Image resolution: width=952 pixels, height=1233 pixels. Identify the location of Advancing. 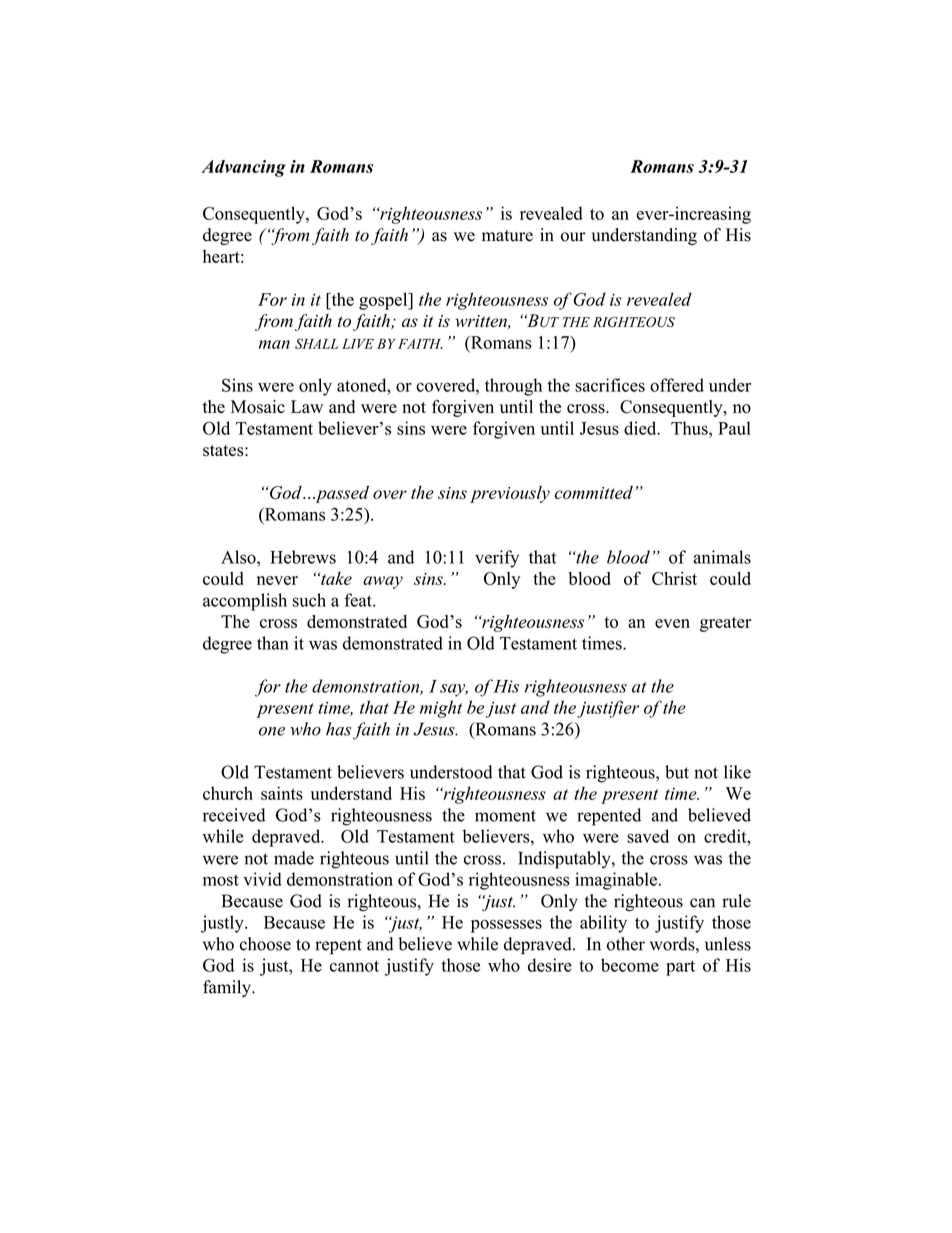
(243, 168).
